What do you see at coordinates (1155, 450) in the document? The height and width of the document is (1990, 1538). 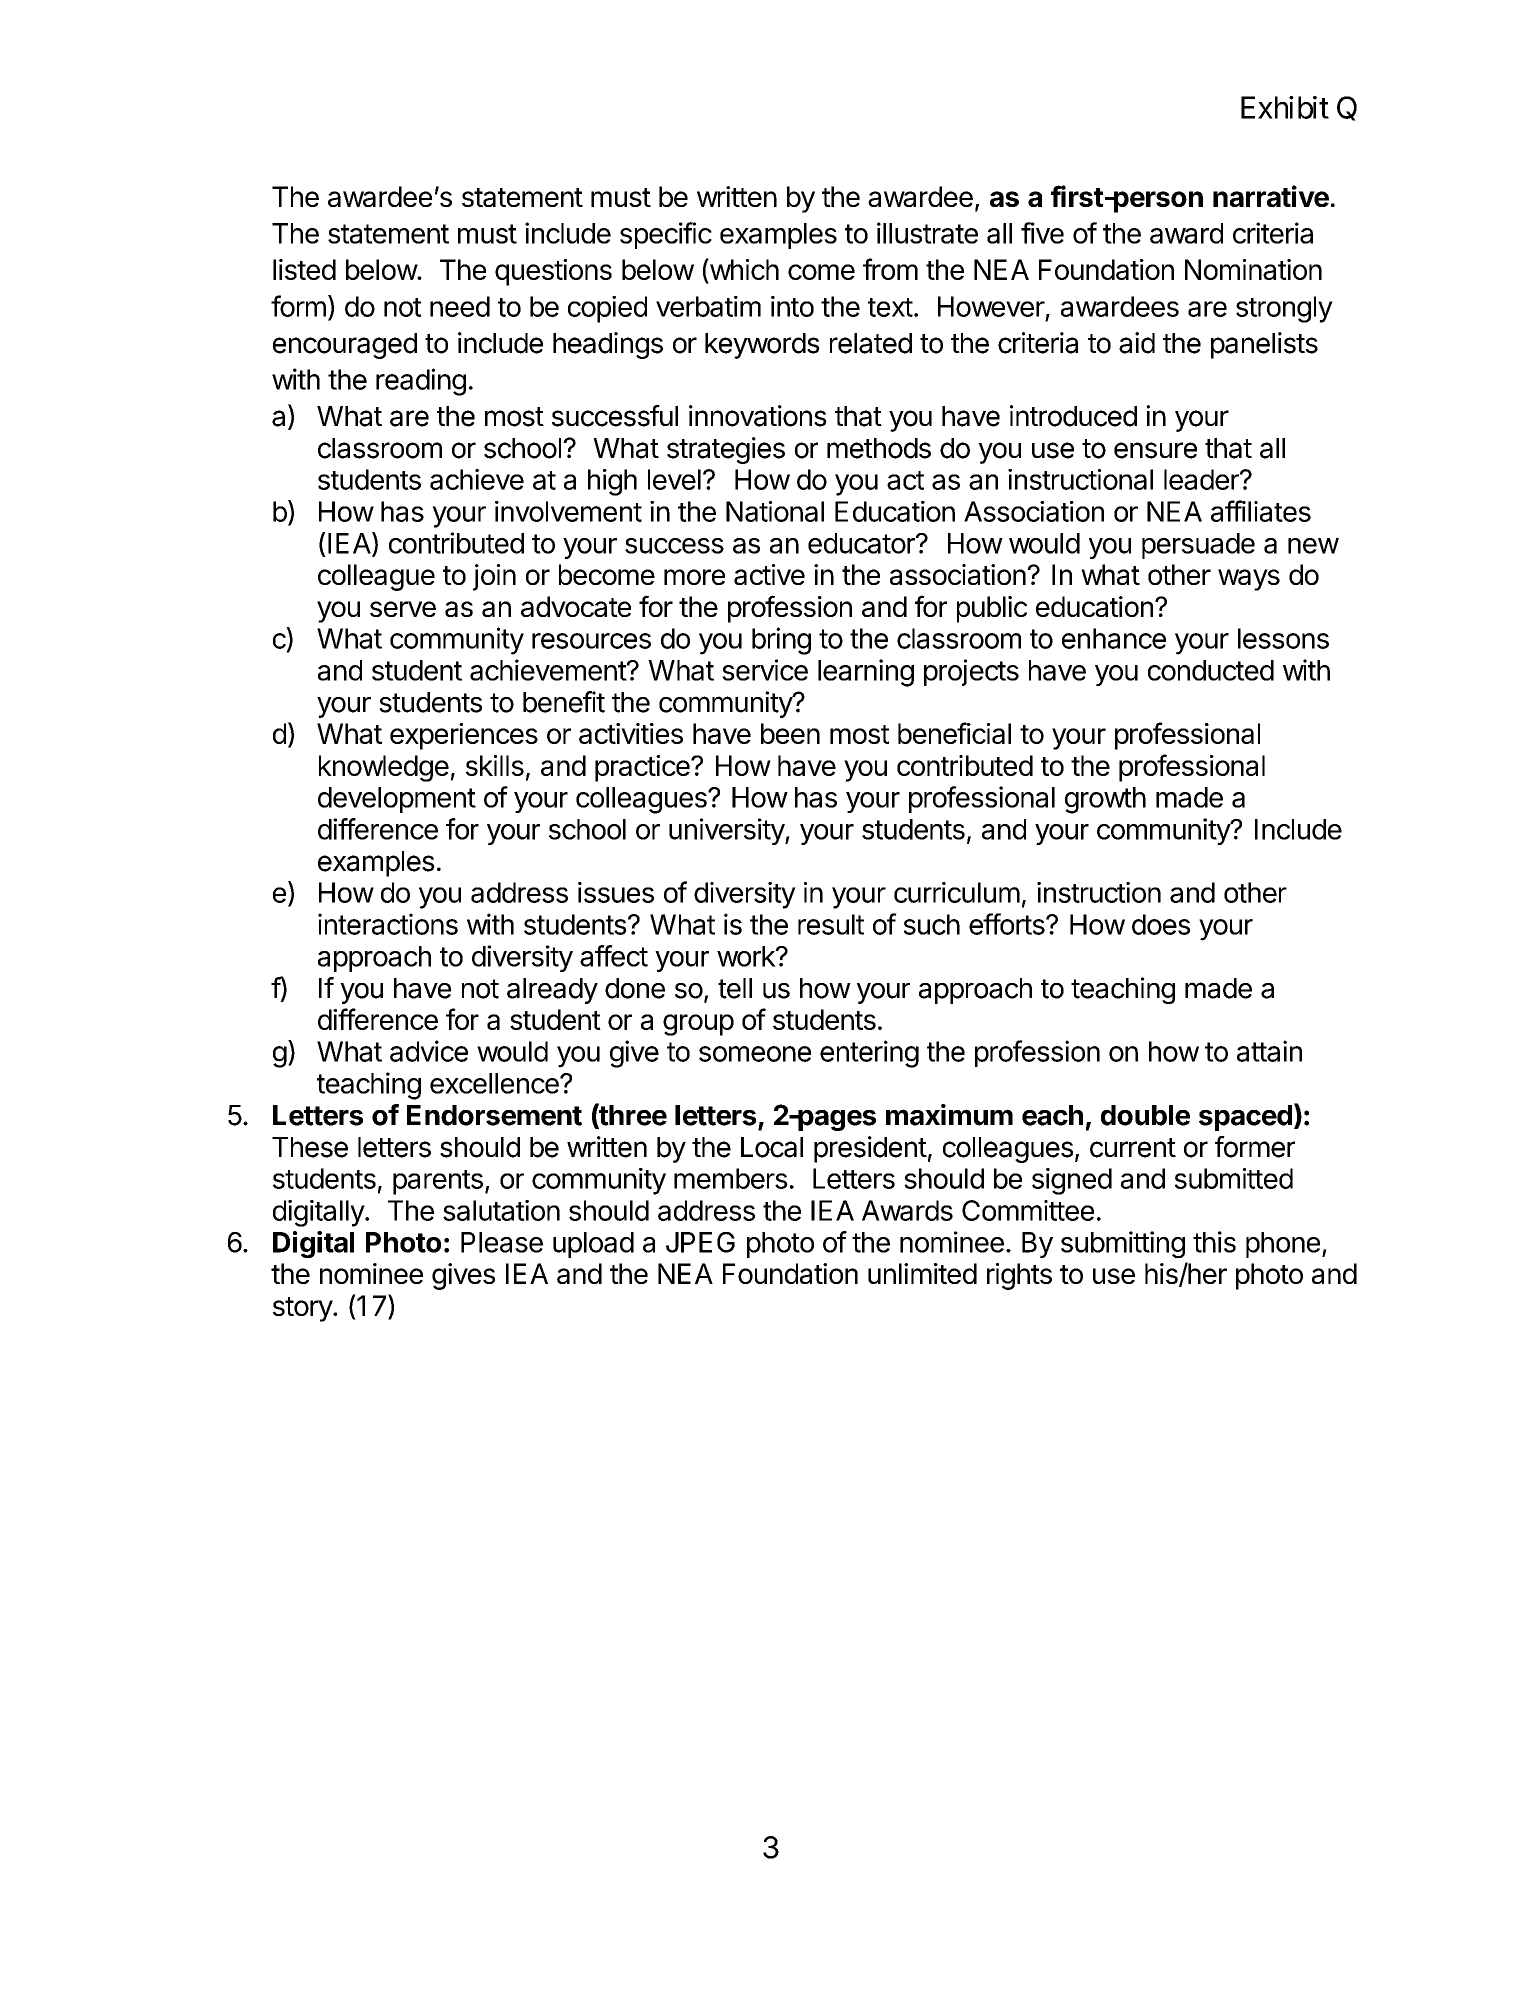 I see `ensure` at bounding box center [1155, 450].
